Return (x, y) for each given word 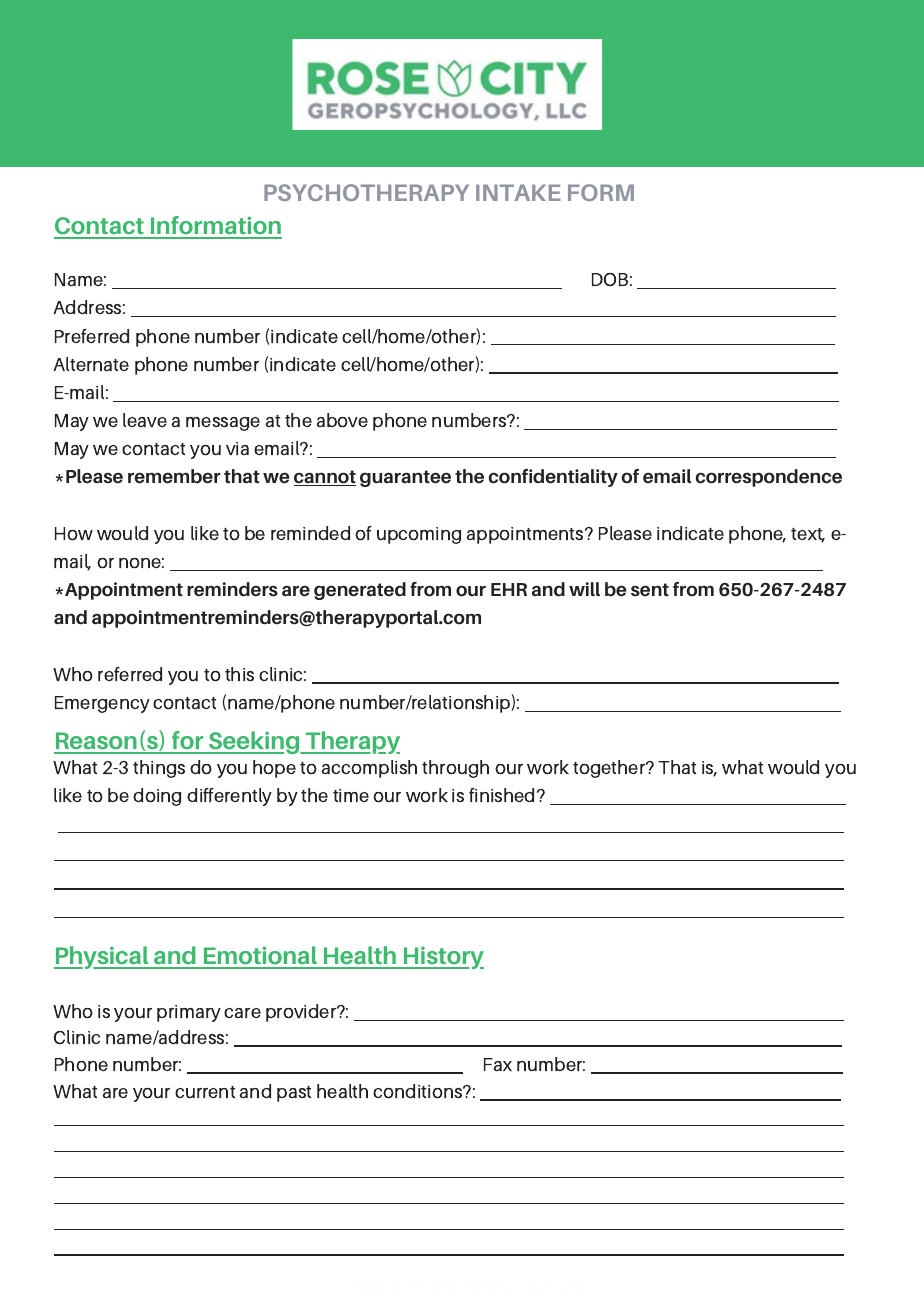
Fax (498, 1064)
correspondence (769, 478)
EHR (509, 589)
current (205, 1092)
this (239, 674)
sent (650, 590)
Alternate (91, 364)
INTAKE (518, 192)
